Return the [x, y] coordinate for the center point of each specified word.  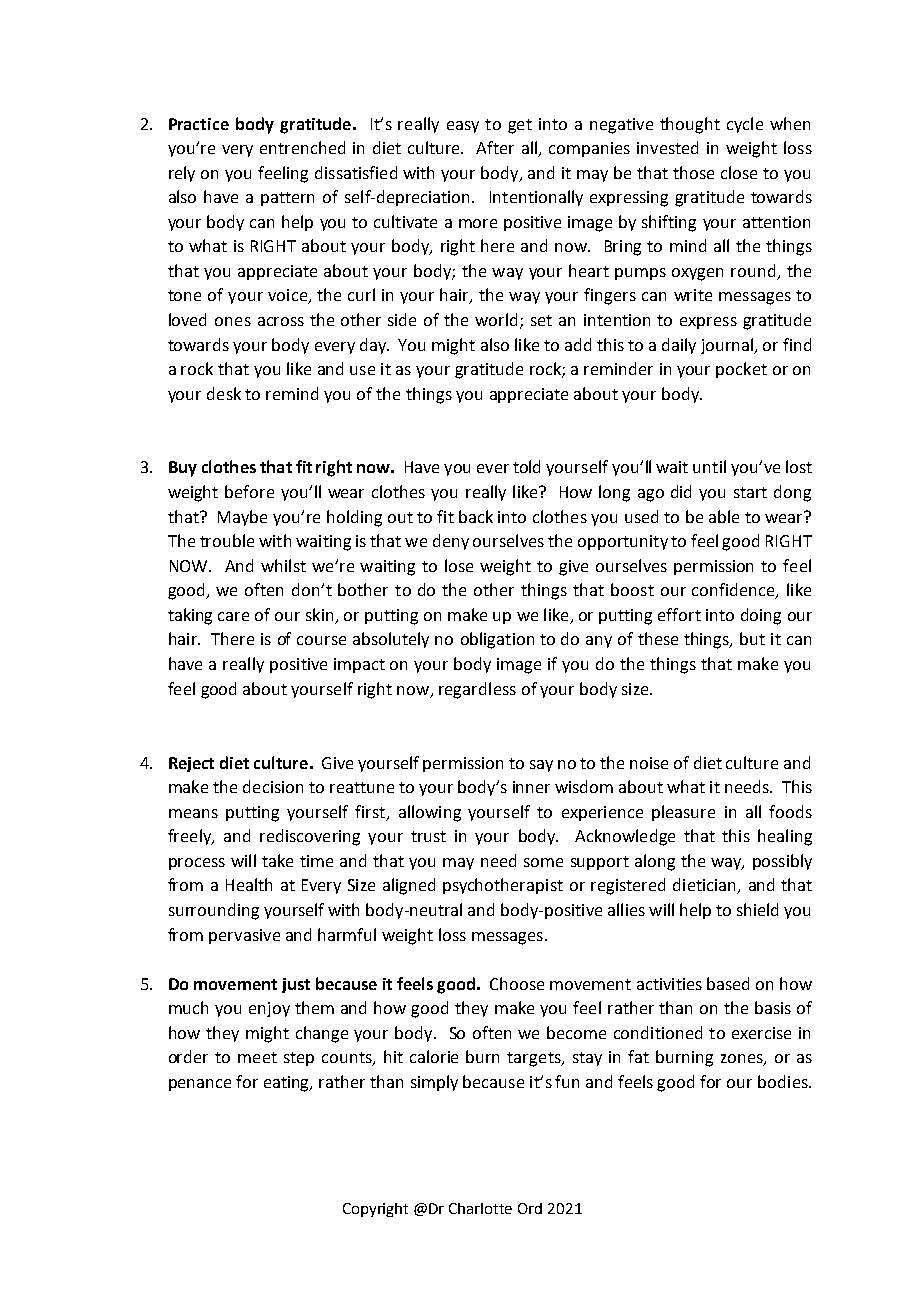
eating [288, 1084]
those [693, 172]
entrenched [302, 147]
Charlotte [480, 1208]
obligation [497, 640]
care [233, 616]
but [752, 638]
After [495, 147]
